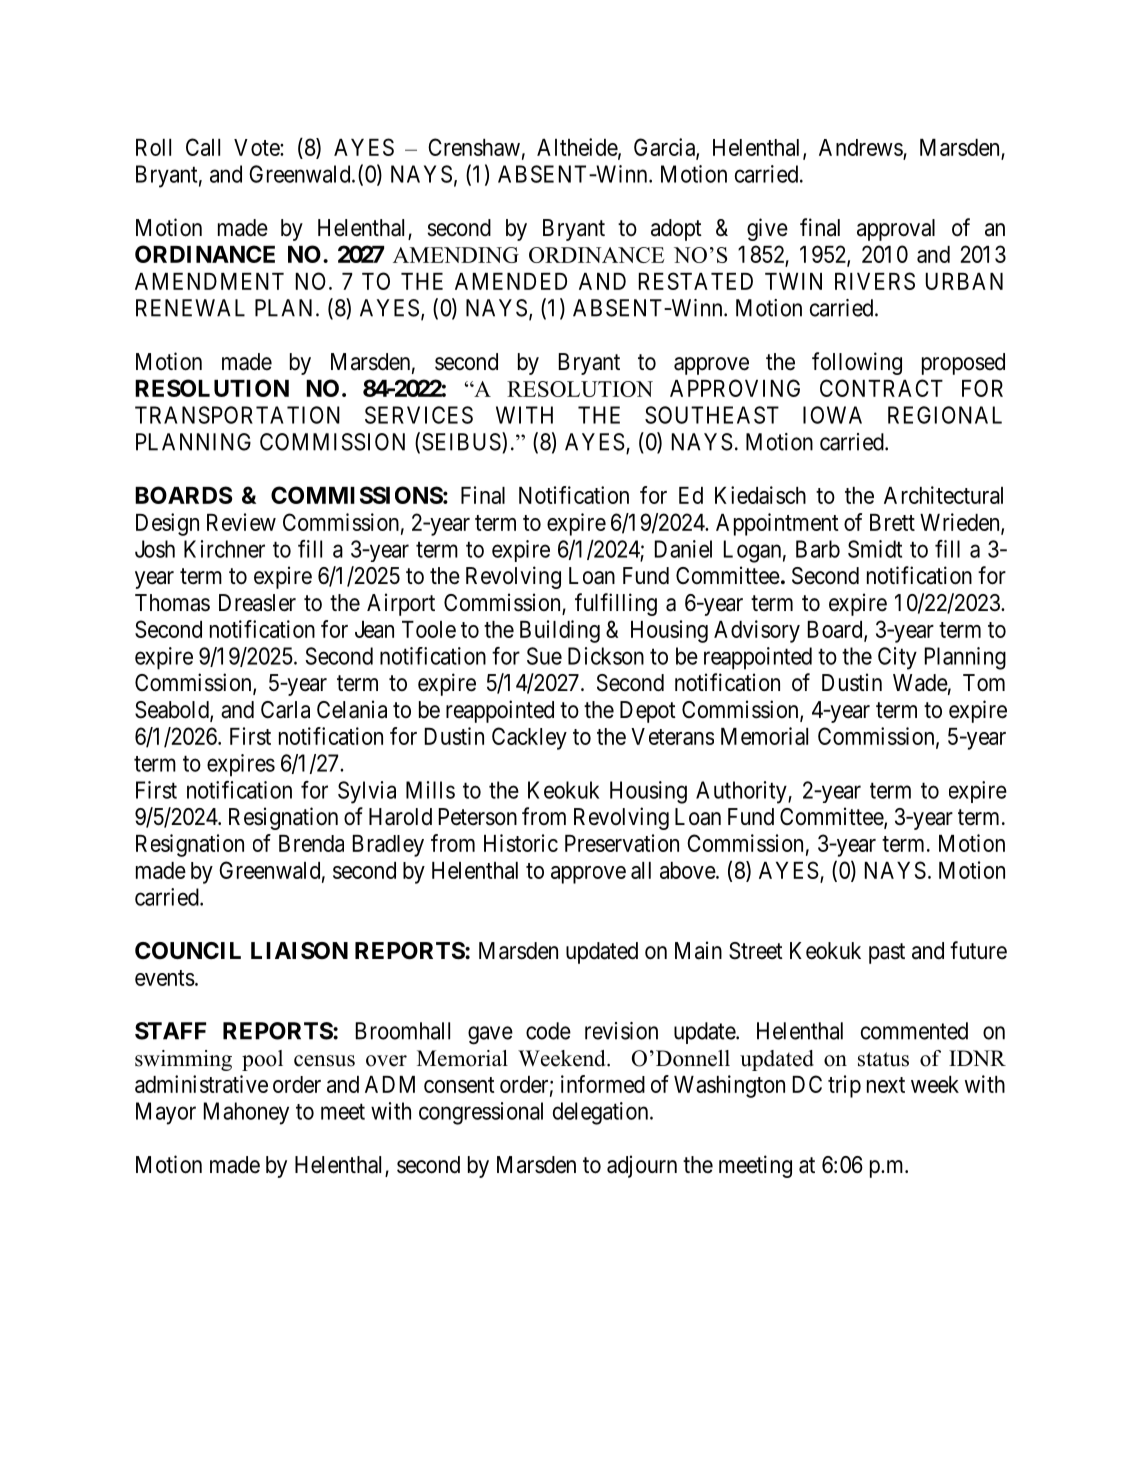 The width and height of the screenshot is (1140, 1475). What do you see at coordinates (172, 603) in the screenshot?
I see `Thomas` at bounding box center [172, 603].
